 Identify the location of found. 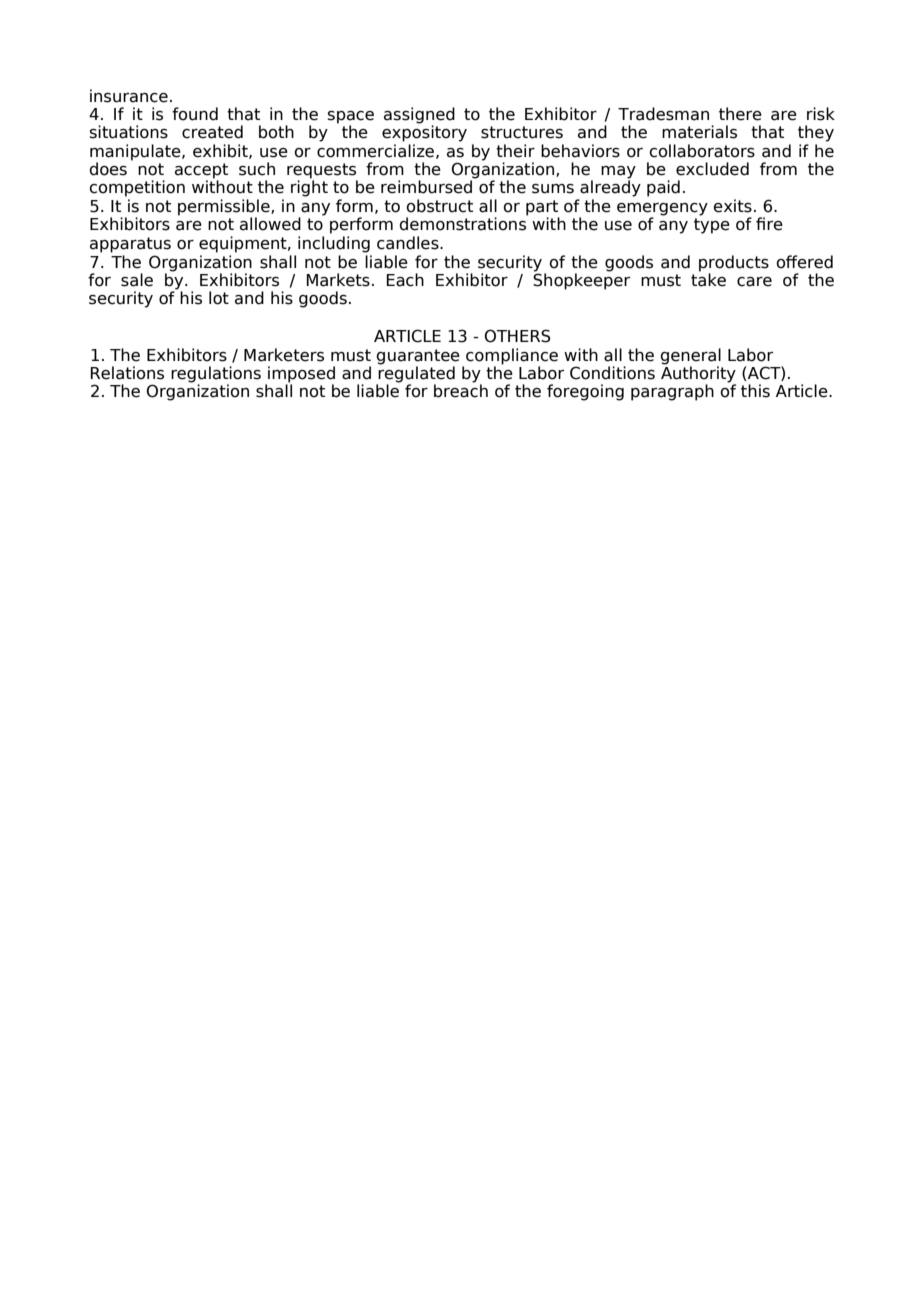
(195, 114).
